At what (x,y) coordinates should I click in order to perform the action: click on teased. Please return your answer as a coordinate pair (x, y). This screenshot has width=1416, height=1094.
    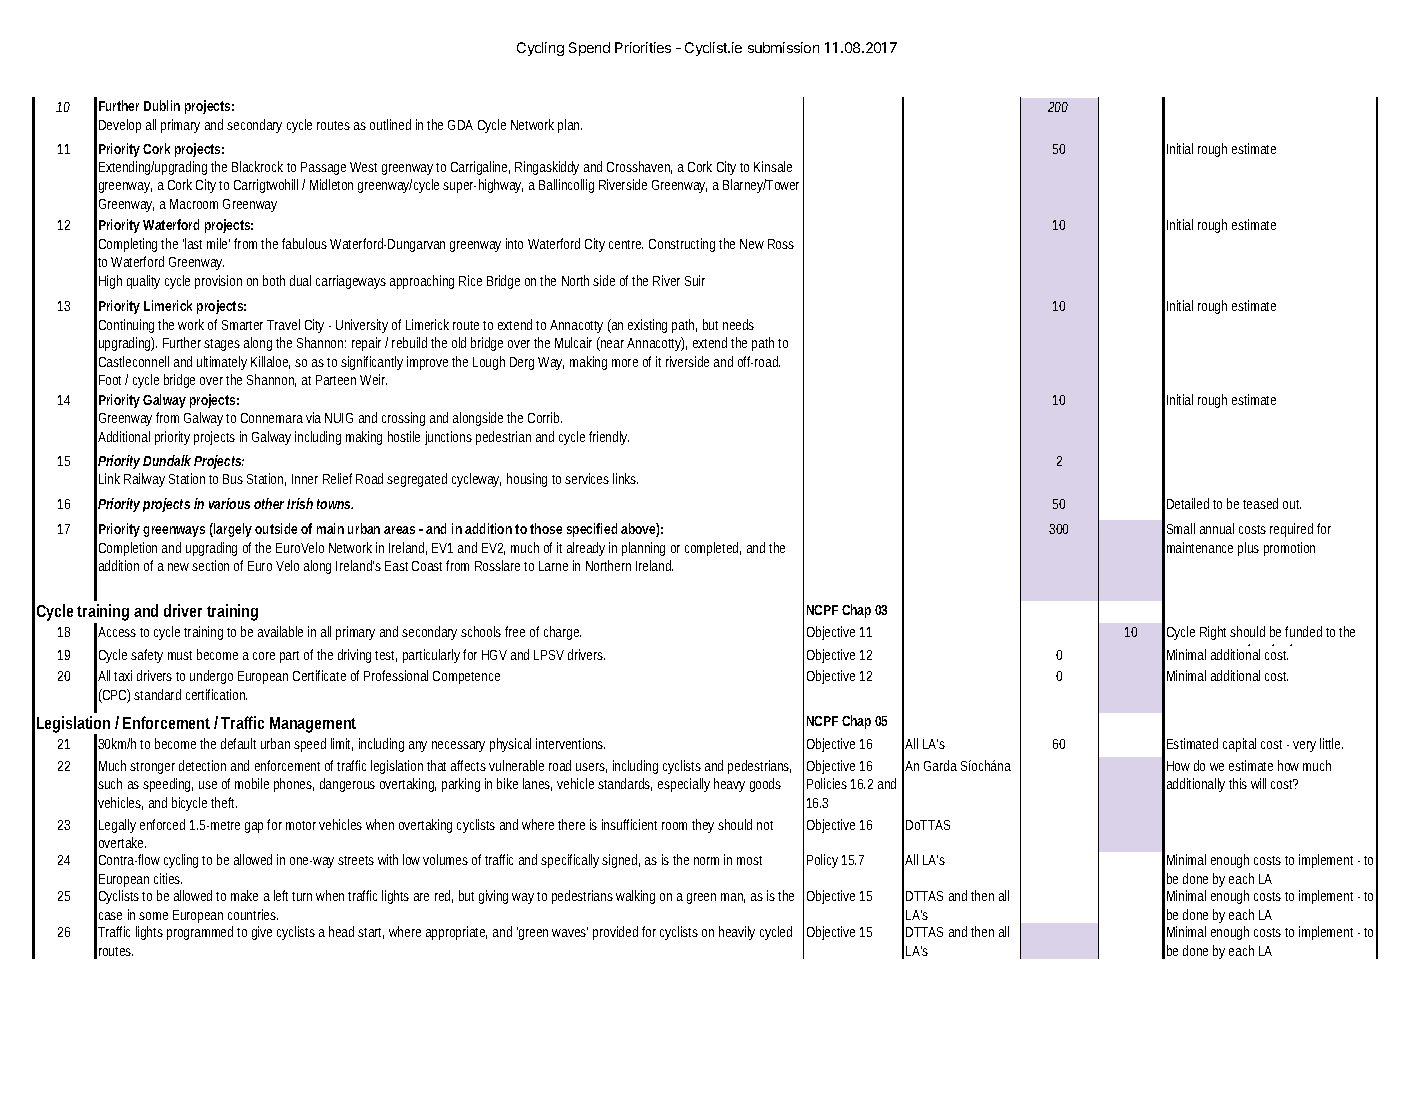
    Looking at the image, I should click on (1260, 503).
